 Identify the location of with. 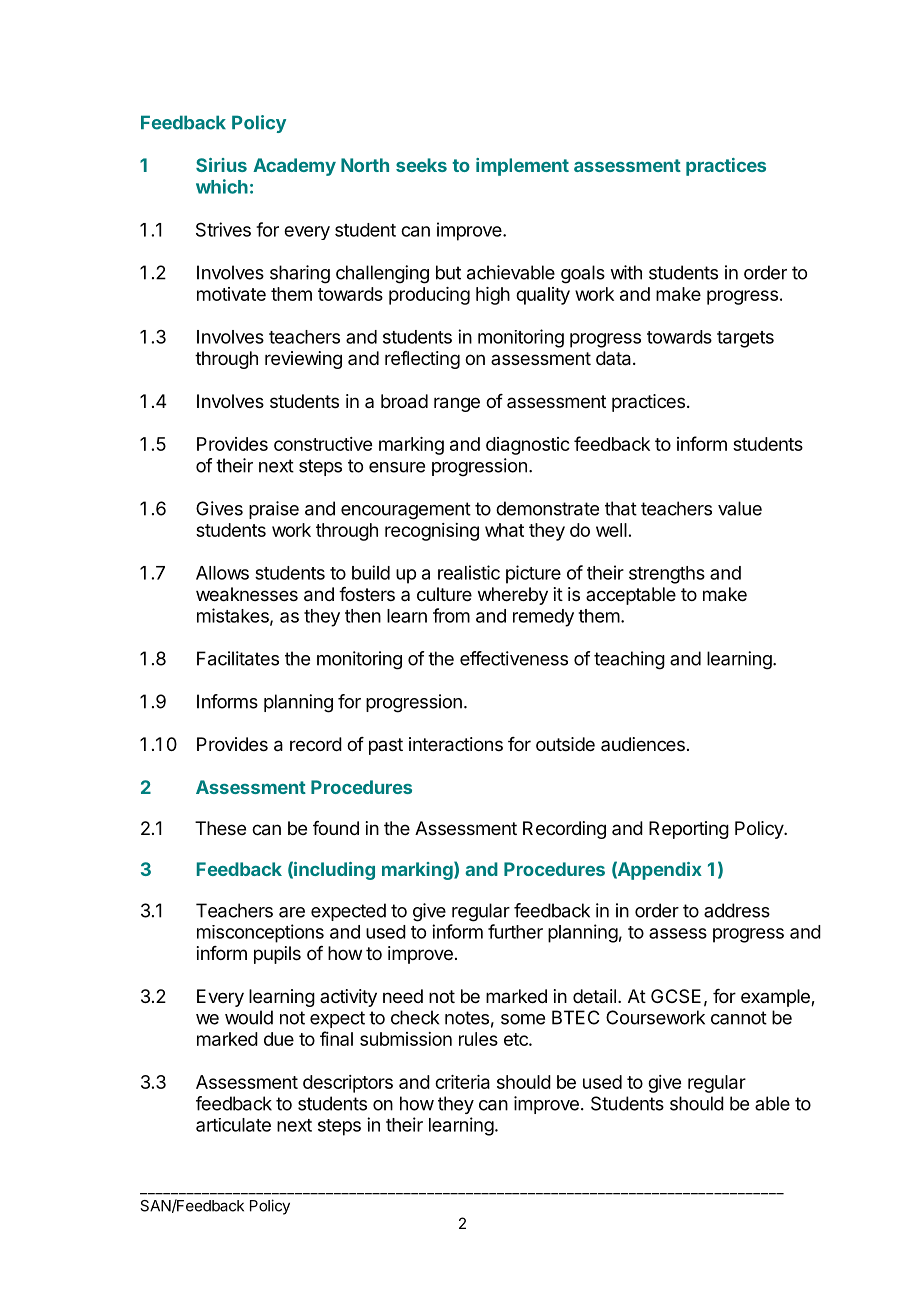
(626, 272).
